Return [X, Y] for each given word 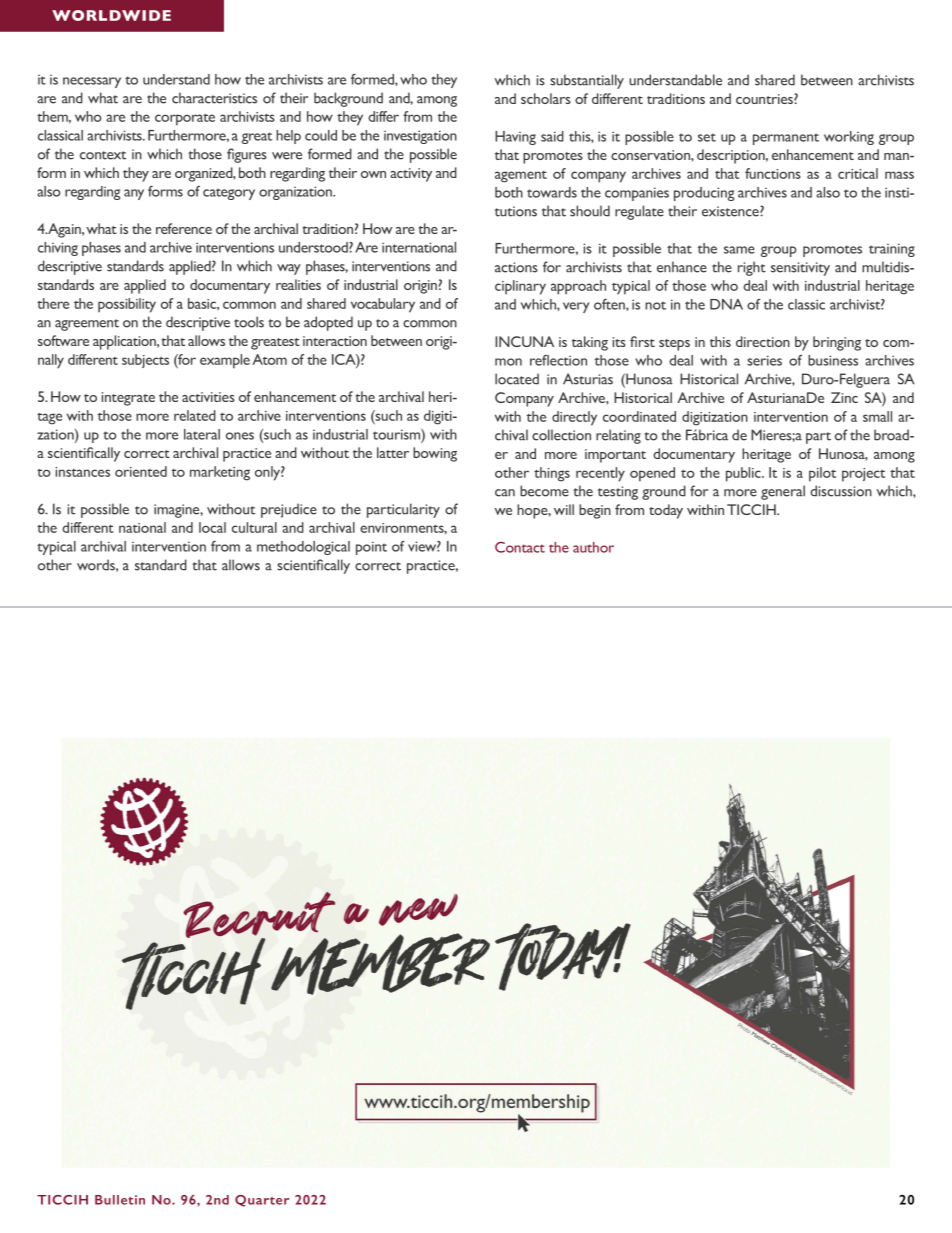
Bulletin [120, 1200]
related [195, 415]
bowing [435, 454]
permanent [786, 139]
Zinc [844, 397]
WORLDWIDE [111, 15]
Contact [520, 547]
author [593, 547]
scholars [546, 98]
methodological [303, 548]
